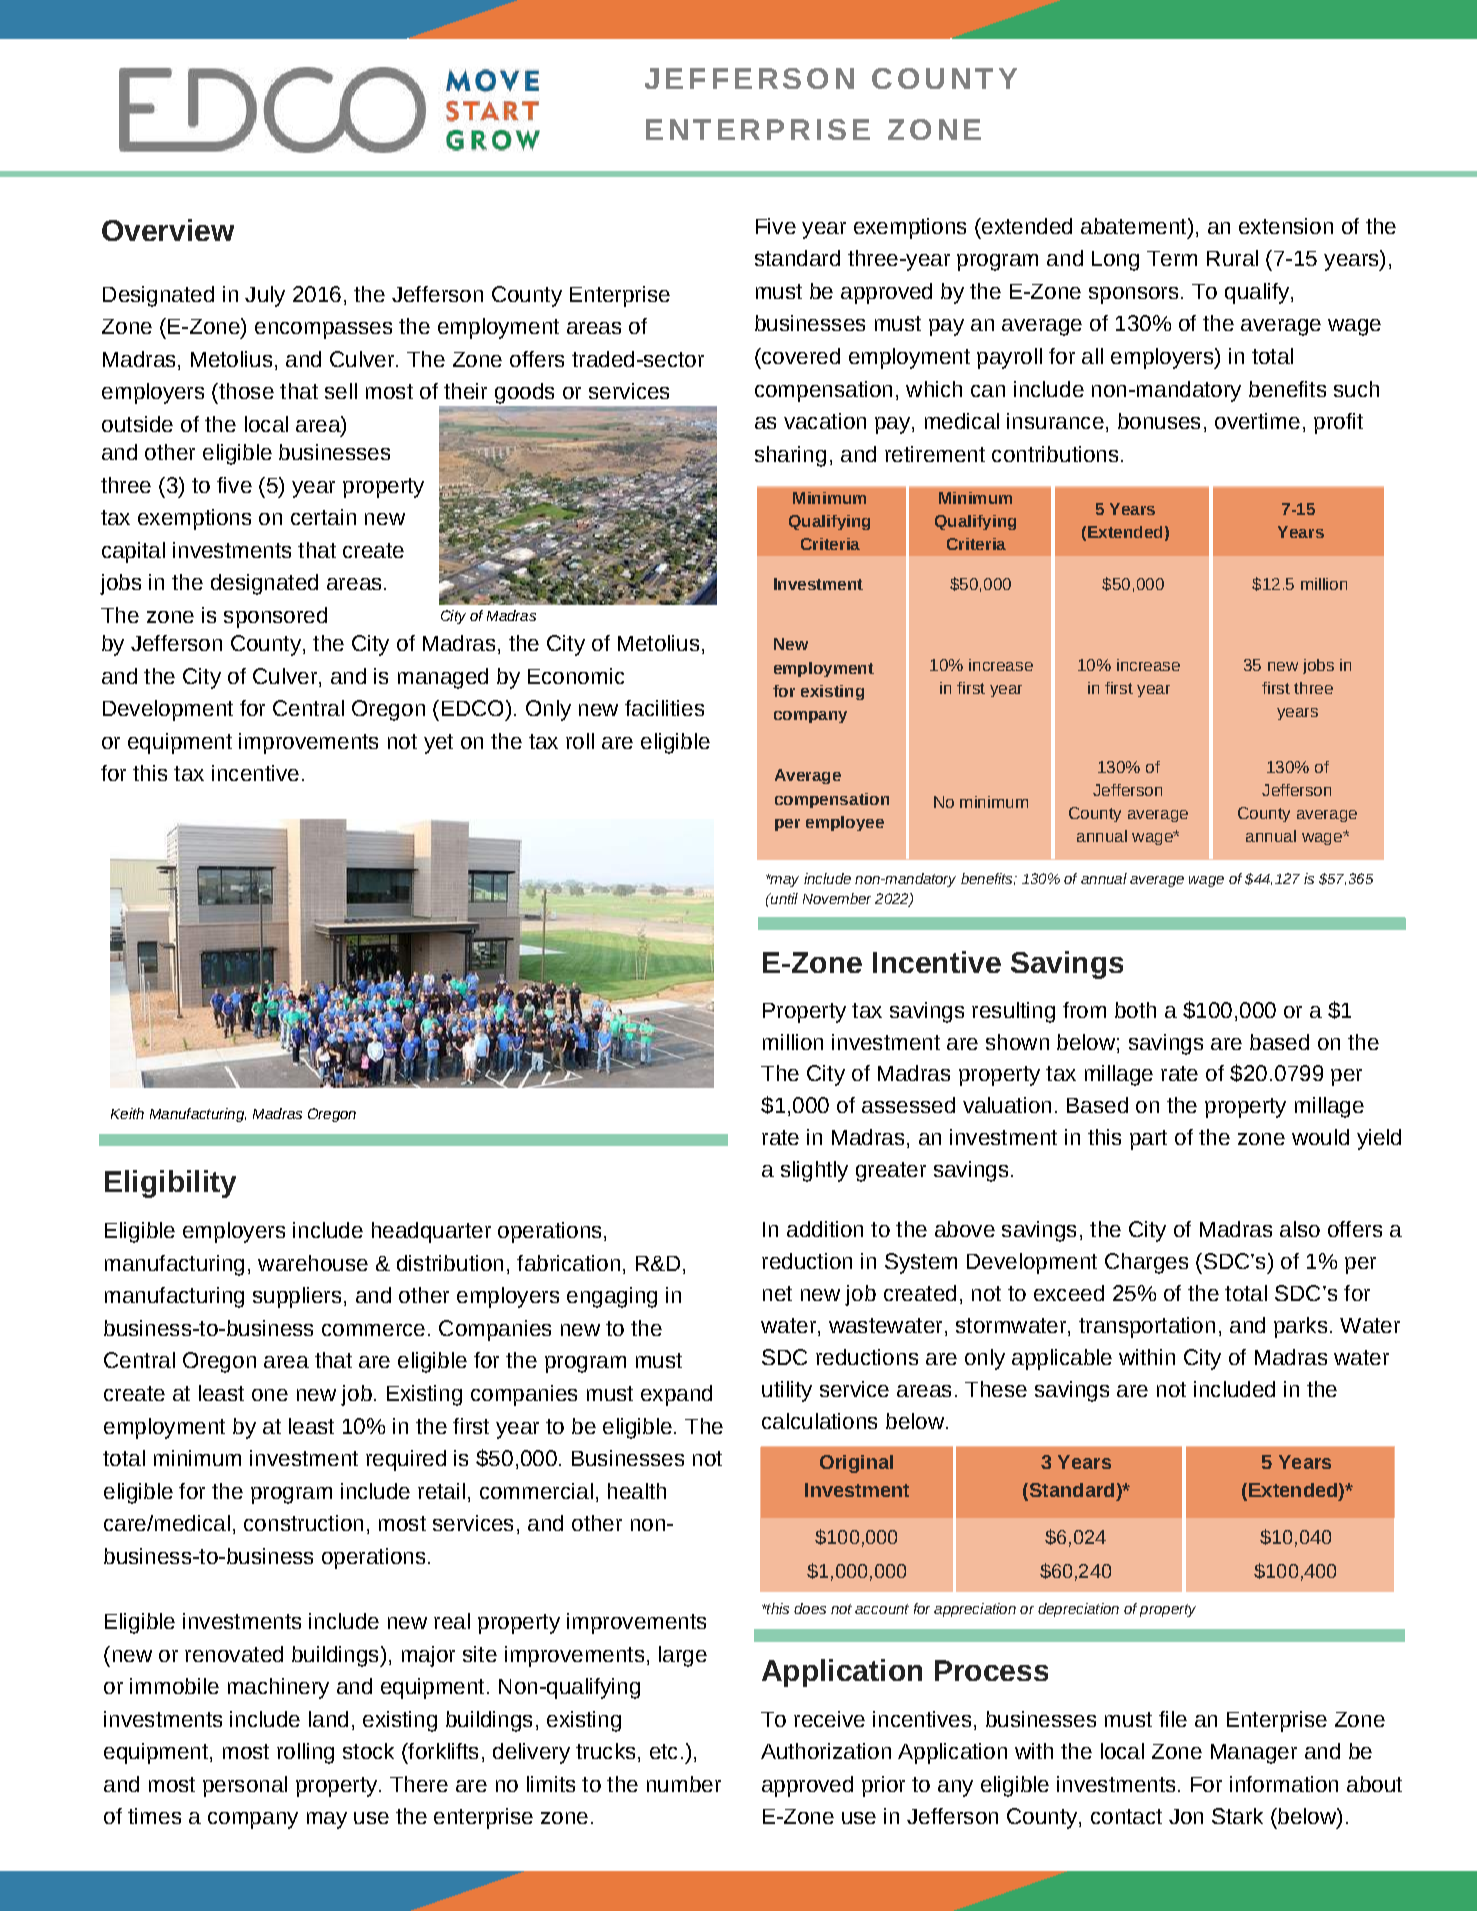  What do you see at coordinates (814, 1171) in the screenshot?
I see `slightly` at bounding box center [814, 1171].
